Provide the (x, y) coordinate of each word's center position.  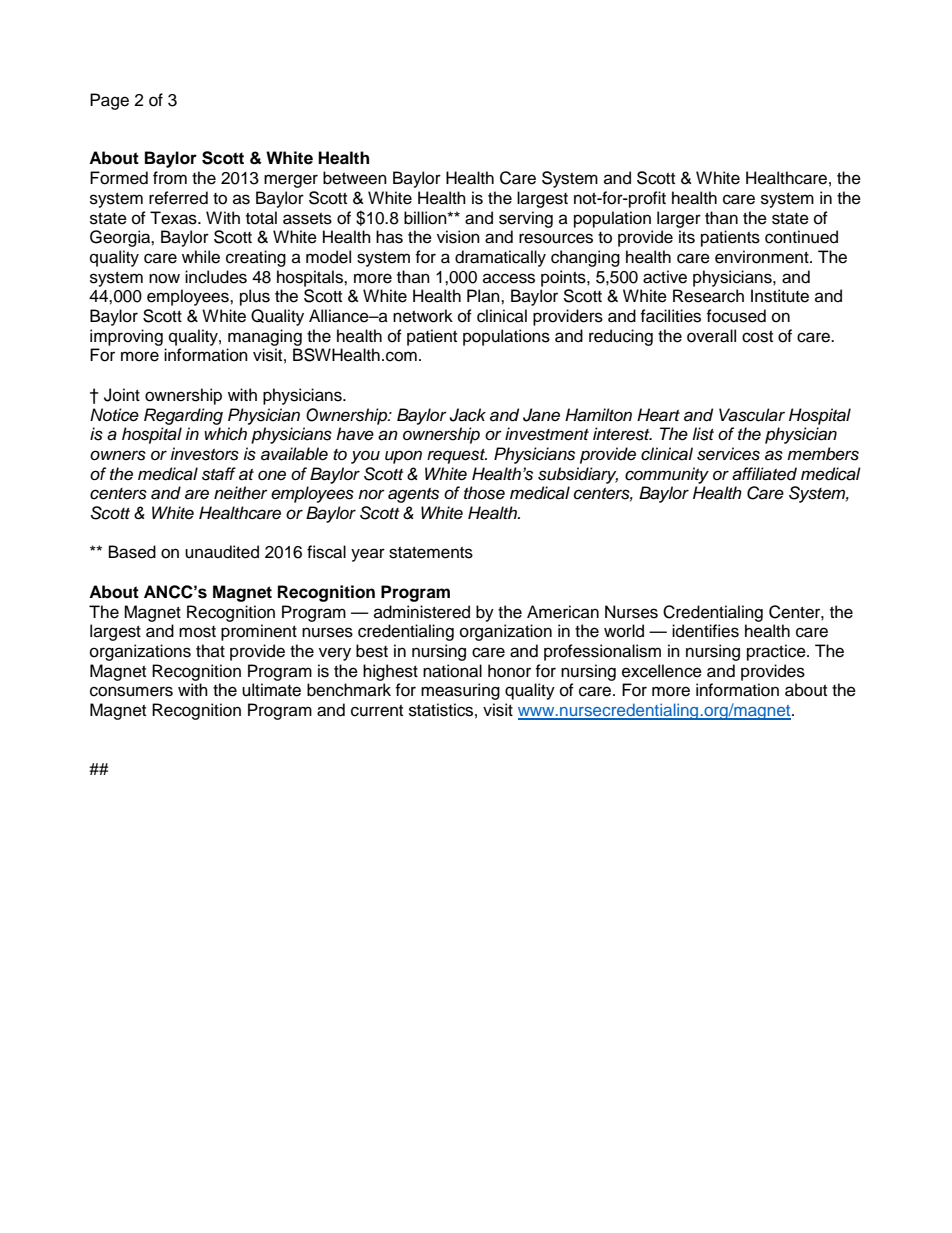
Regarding (183, 416)
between (355, 178)
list (703, 434)
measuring (460, 691)
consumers (131, 691)
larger (679, 219)
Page (109, 101)
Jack (467, 415)
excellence (662, 671)
